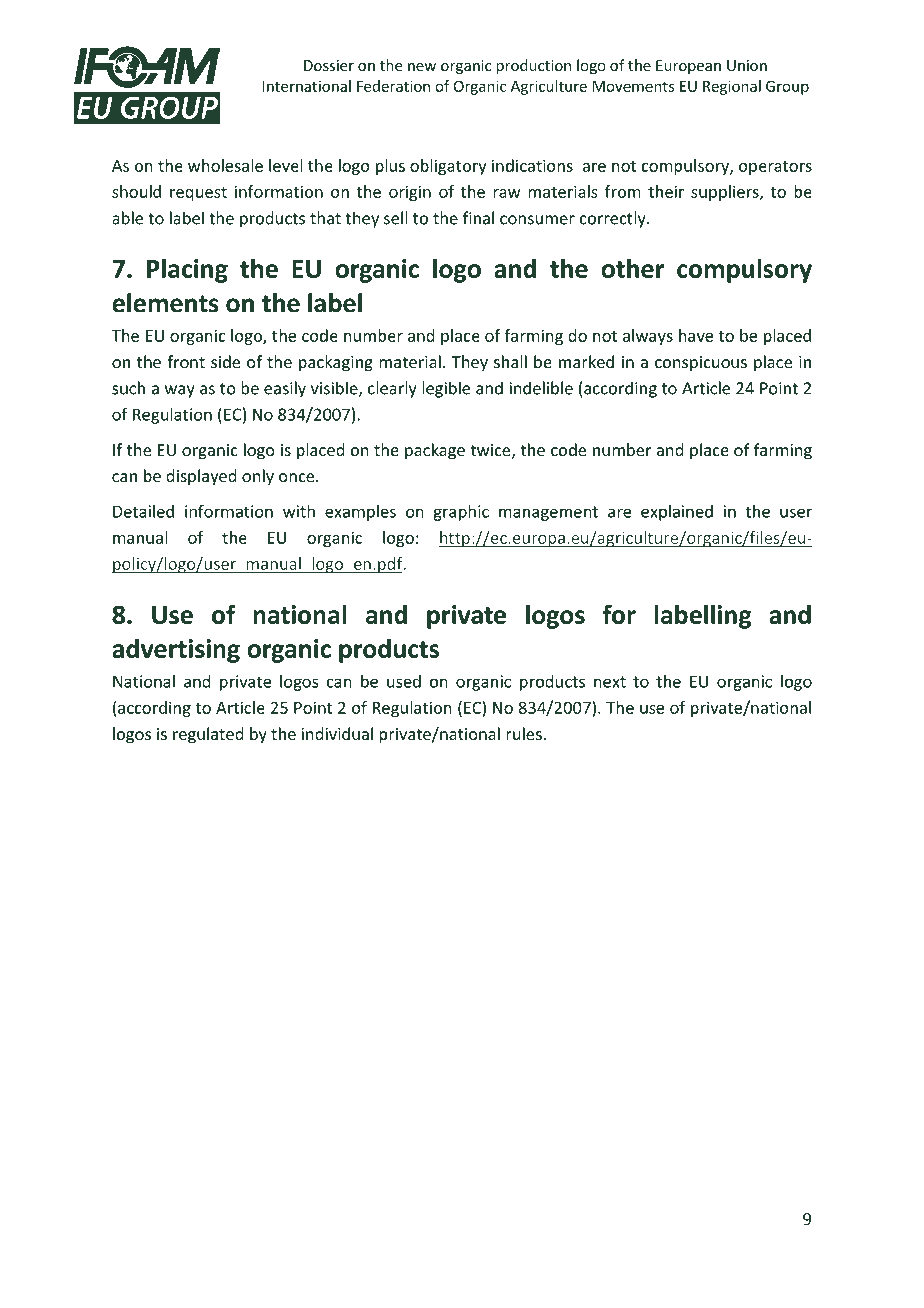  What do you see at coordinates (461, 512) in the screenshot?
I see `graphic` at bounding box center [461, 512].
